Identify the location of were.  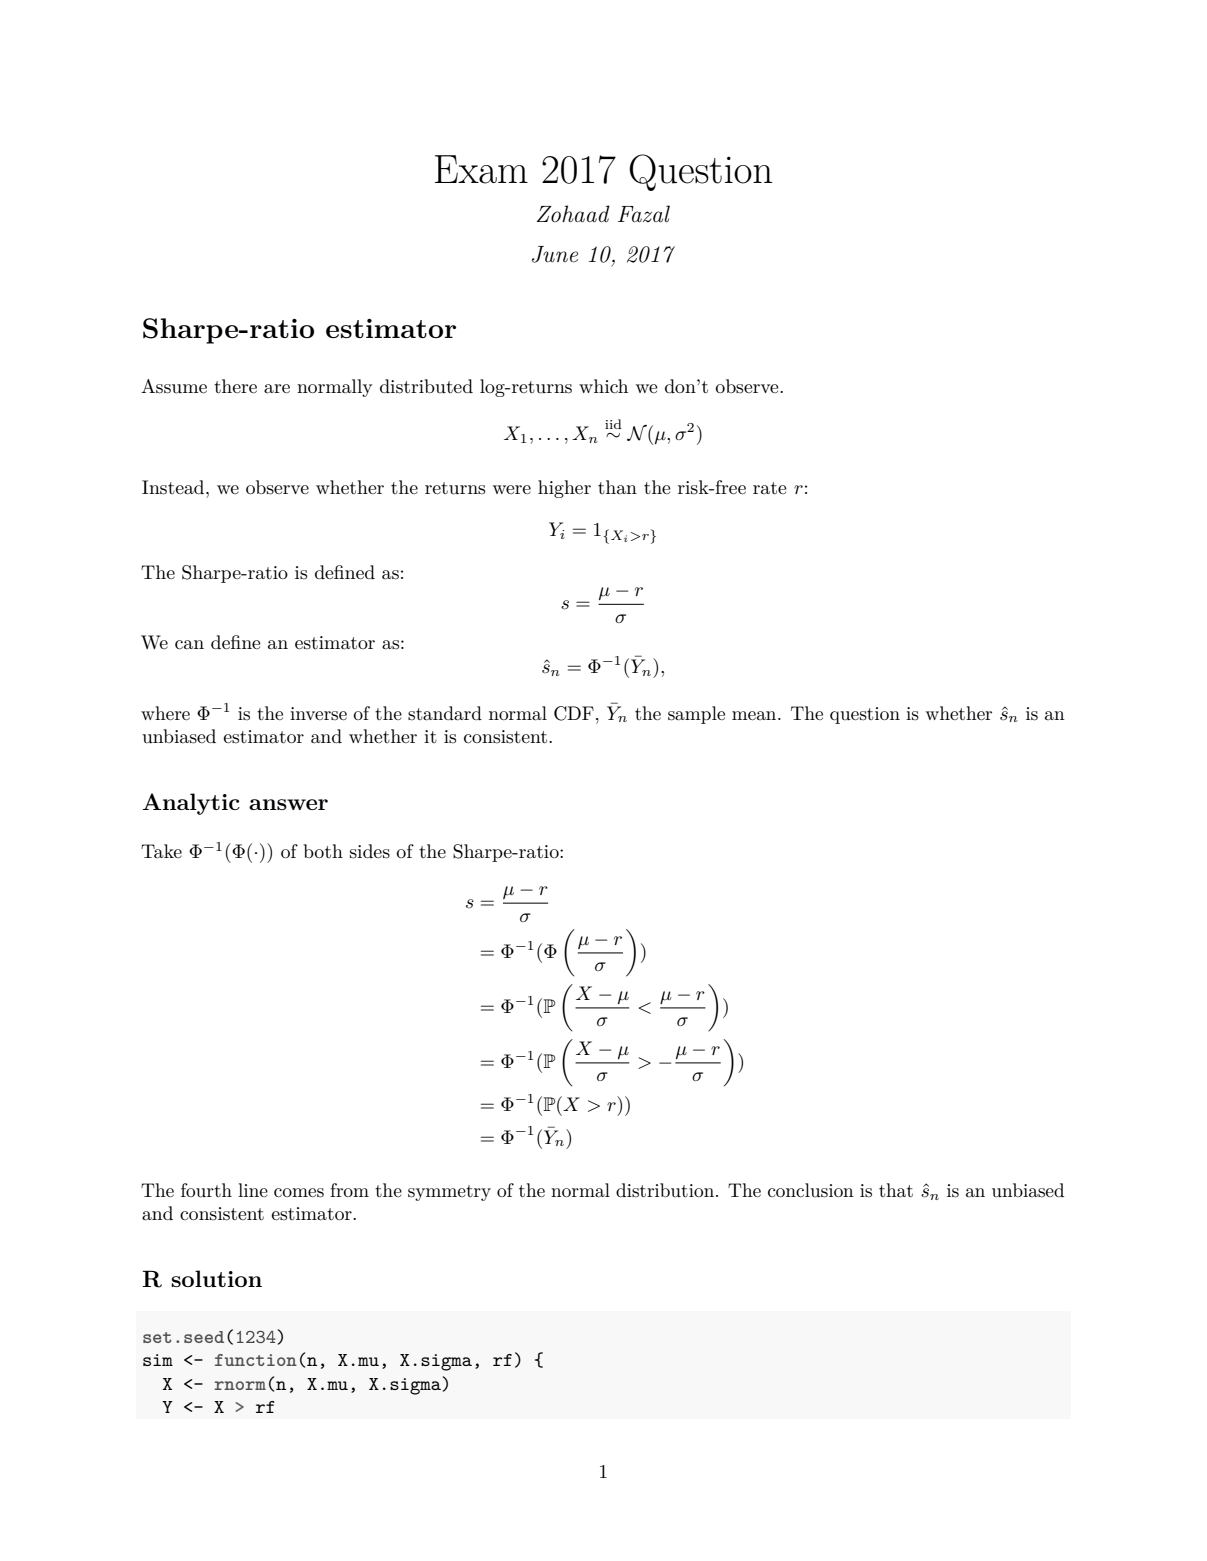
(512, 490).
